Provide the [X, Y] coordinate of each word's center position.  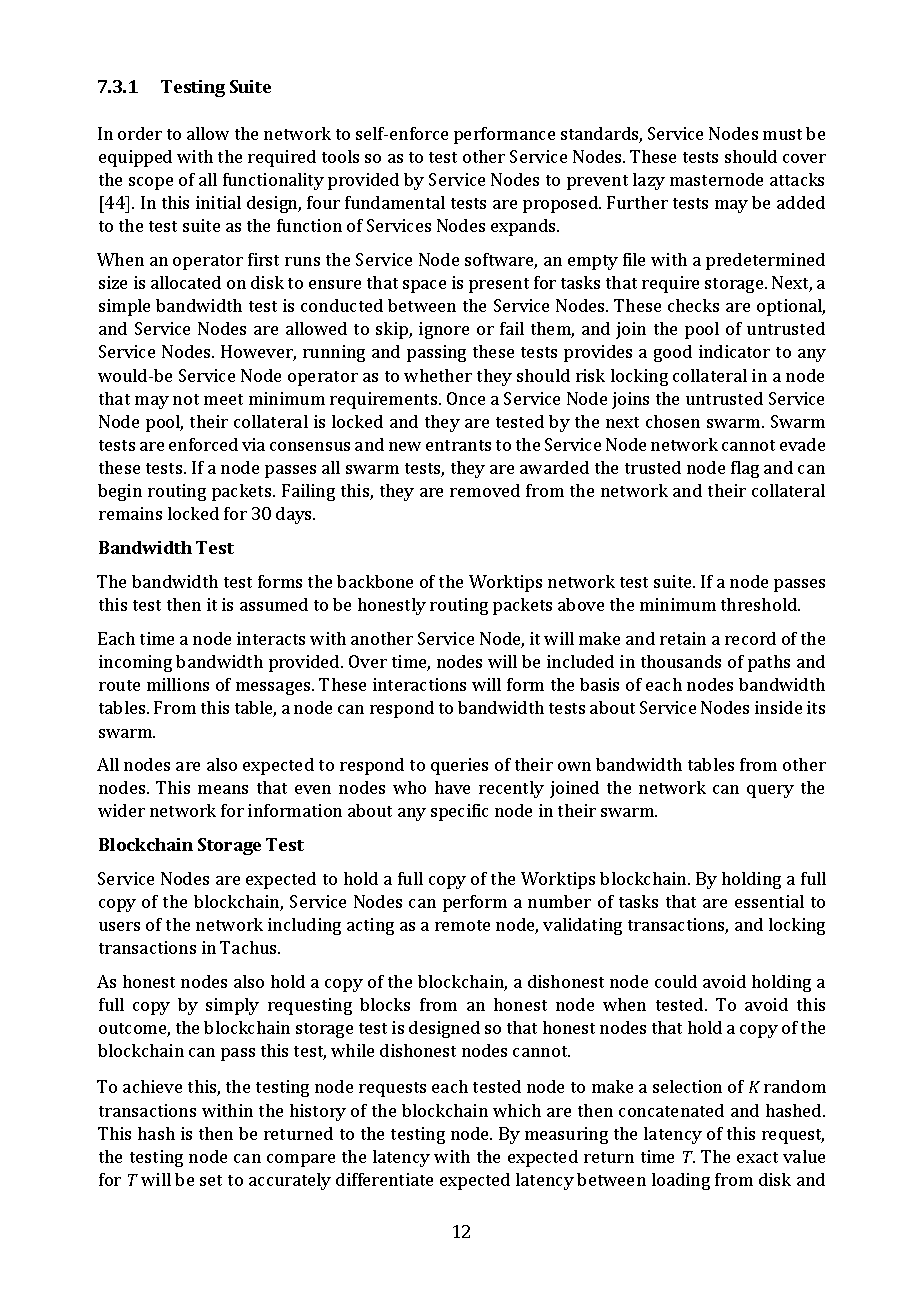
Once [466, 398]
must [782, 134]
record [750, 638]
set [211, 1180]
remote [462, 925]
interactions [419, 684]
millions [178, 684]
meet [223, 399]
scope [151, 183]
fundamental [395, 202]
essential [769, 901]
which [517, 1110]
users [119, 926]
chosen [673, 421]
